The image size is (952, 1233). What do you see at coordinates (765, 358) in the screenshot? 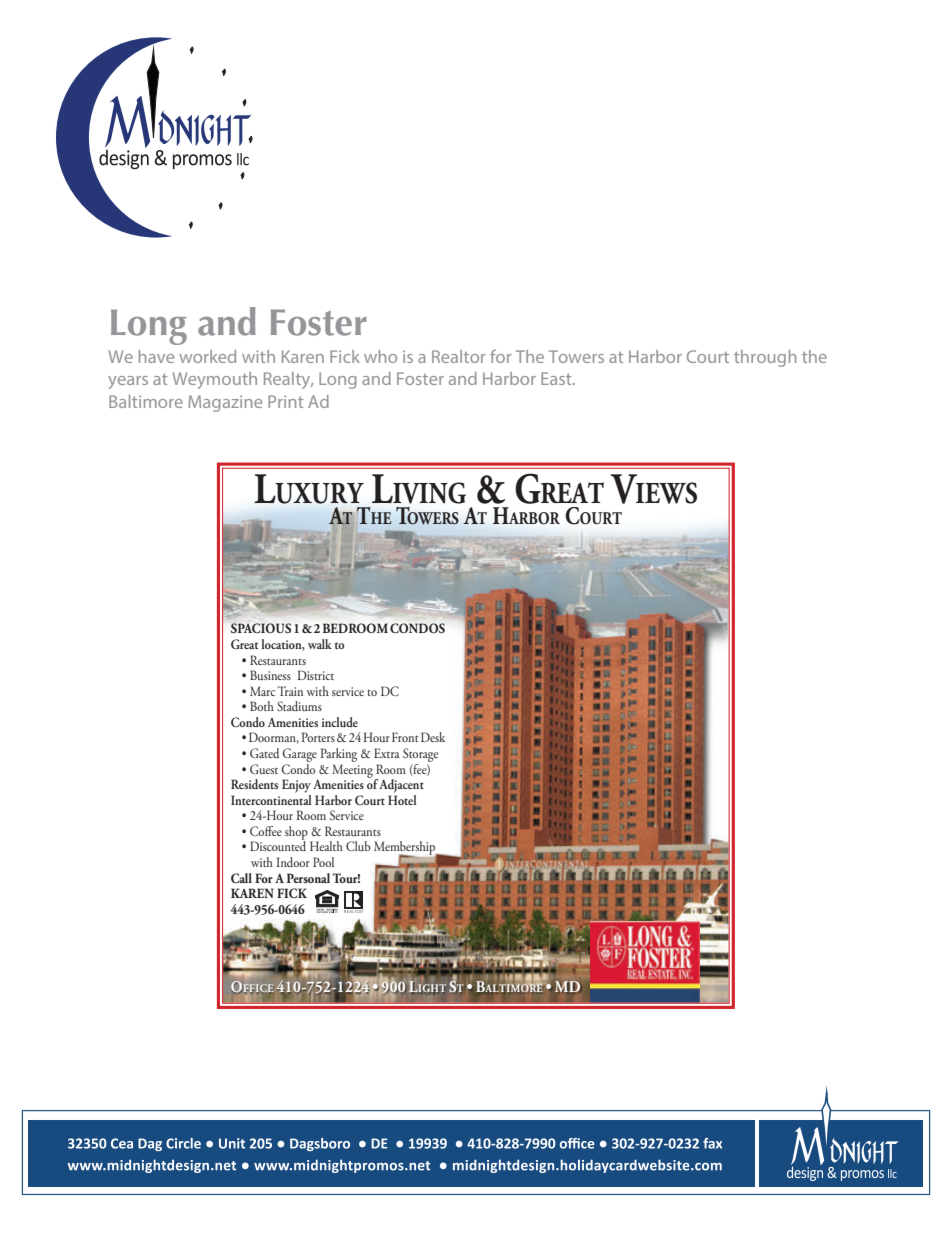
I see `through` at bounding box center [765, 358].
